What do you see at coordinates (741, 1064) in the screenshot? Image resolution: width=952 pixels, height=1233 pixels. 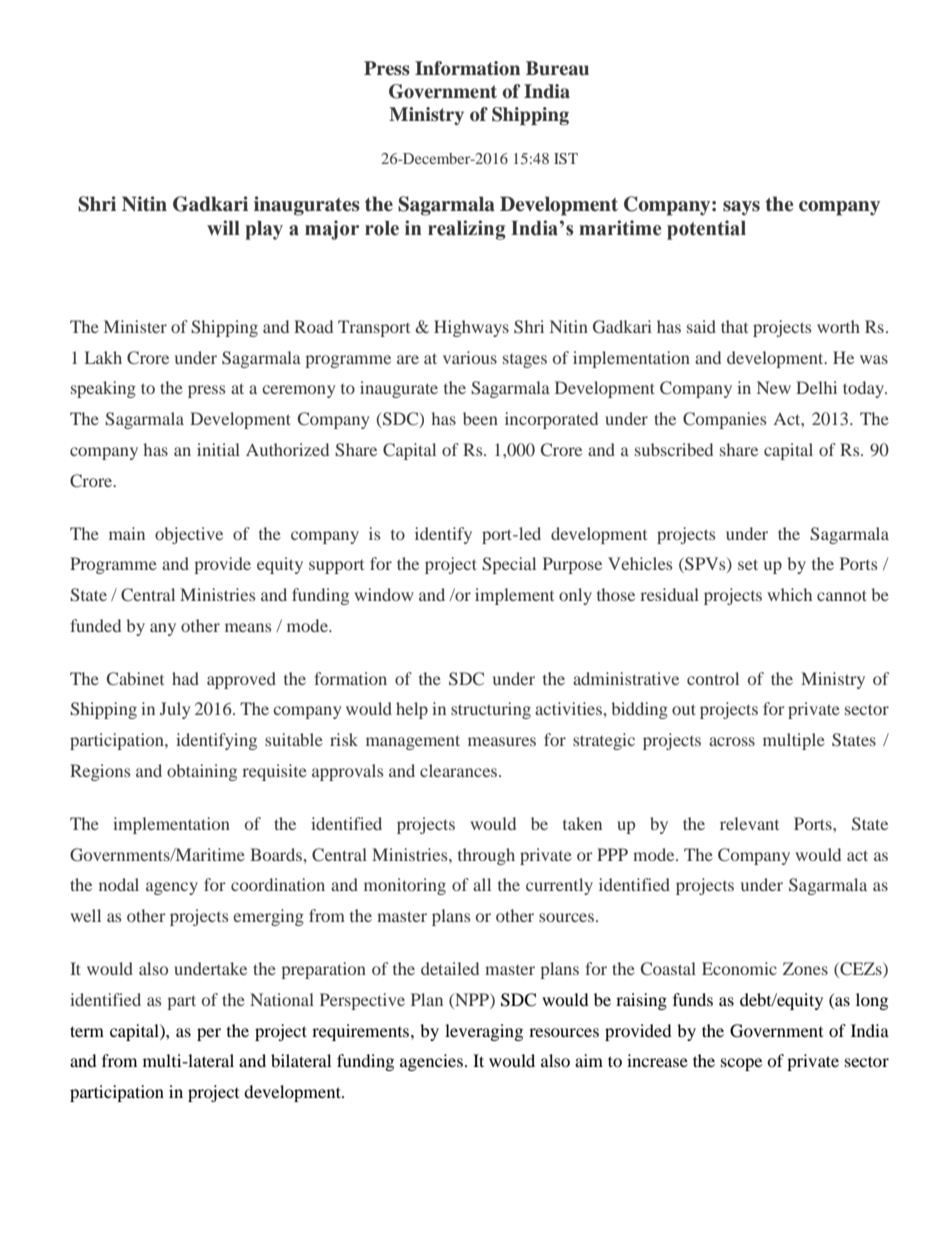 I see `scope` at bounding box center [741, 1064].
